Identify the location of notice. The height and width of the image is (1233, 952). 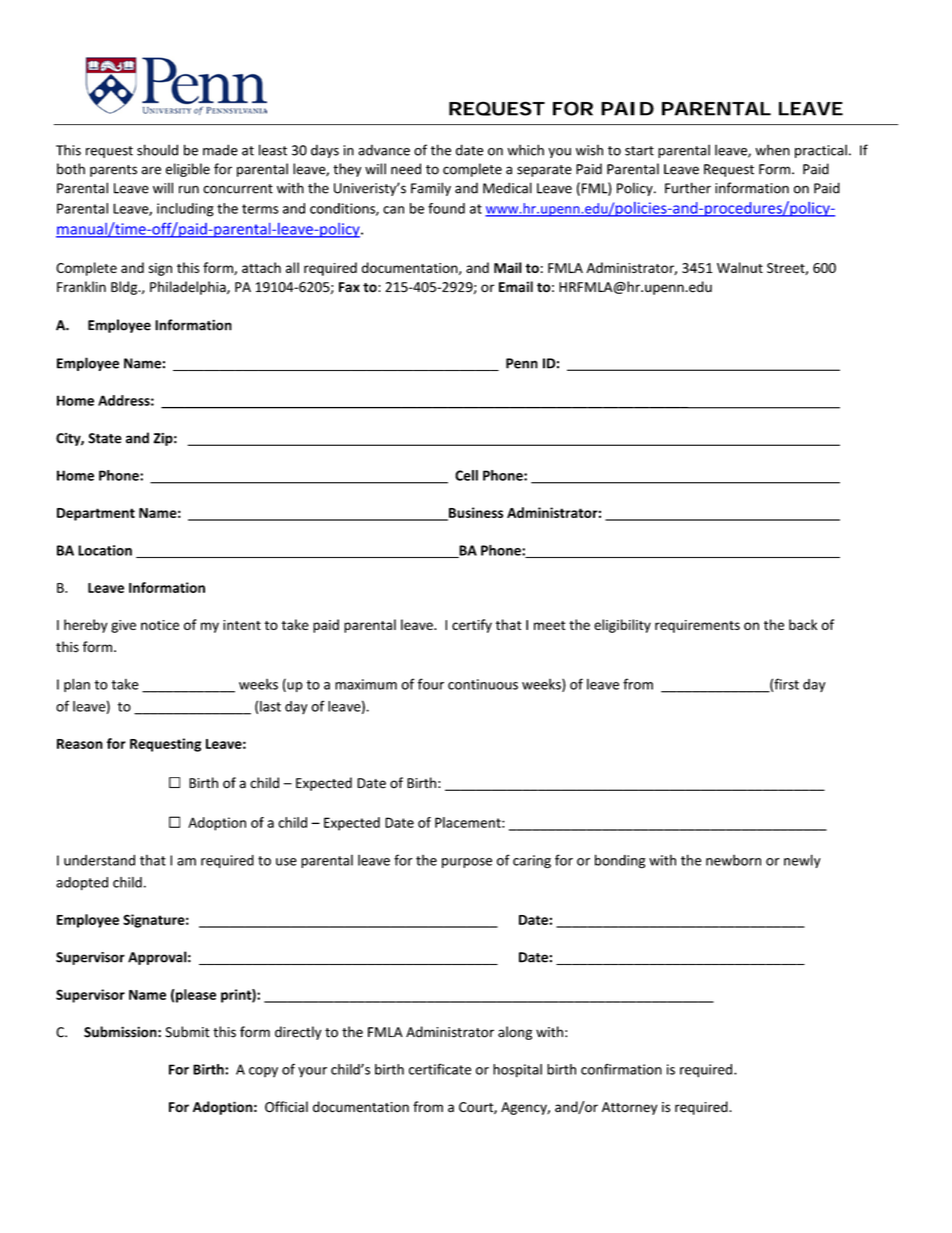
(160, 625).
